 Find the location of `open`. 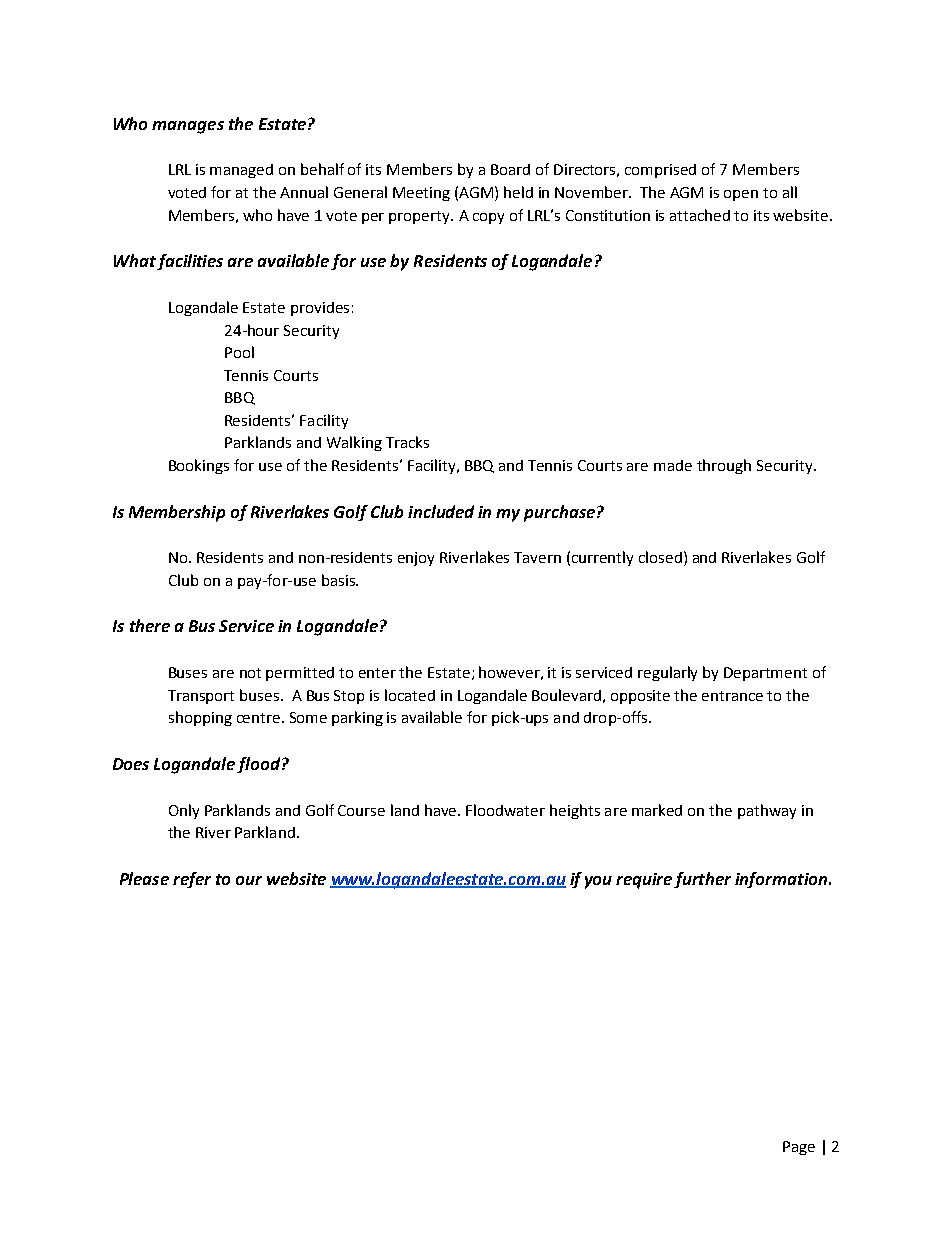

open is located at coordinates (741, 195).
